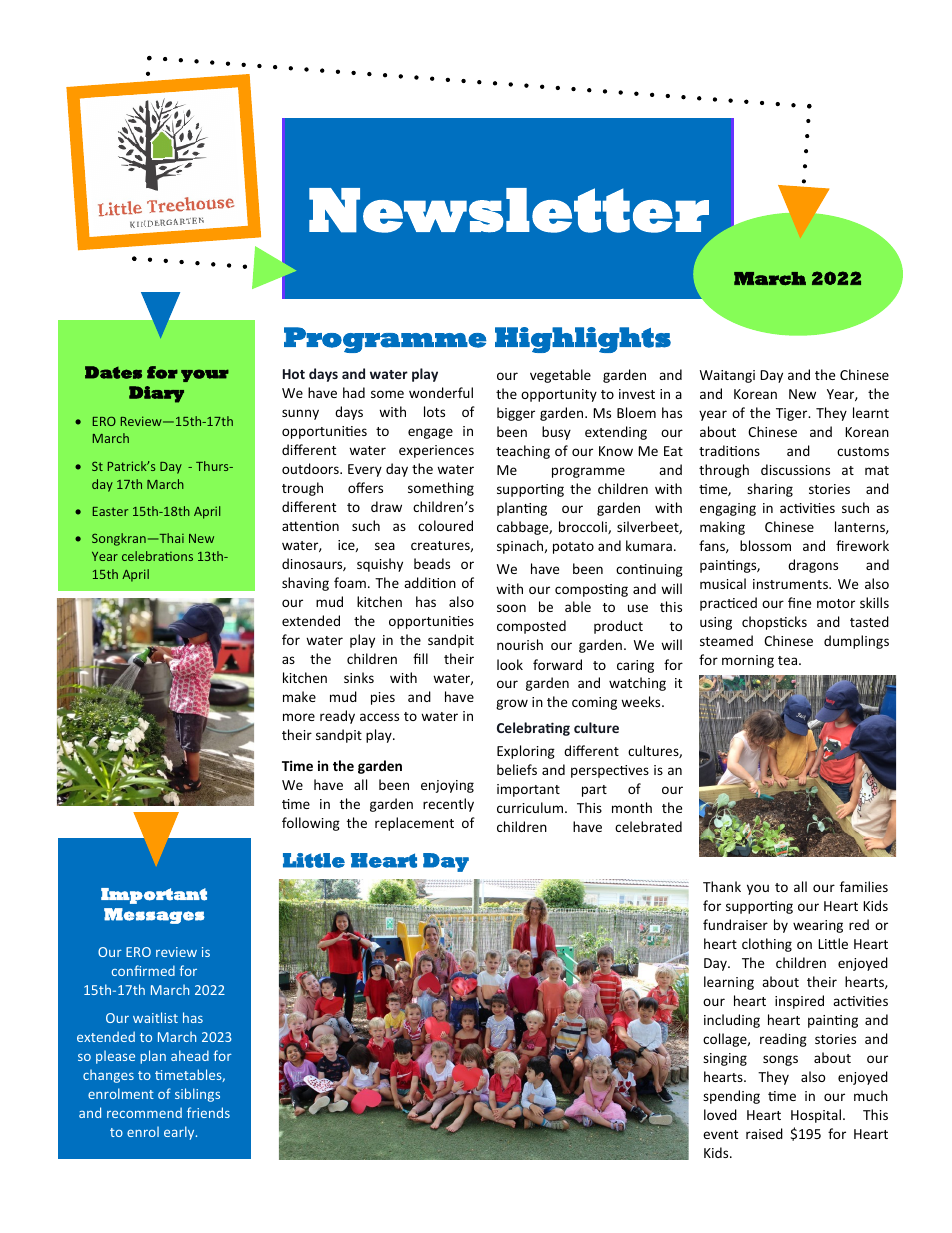 This document has width=952, height=1233. What do you see at coordinates (509, 210) in the document?
I see `Newsletter` at bounding box center [509, 210].
